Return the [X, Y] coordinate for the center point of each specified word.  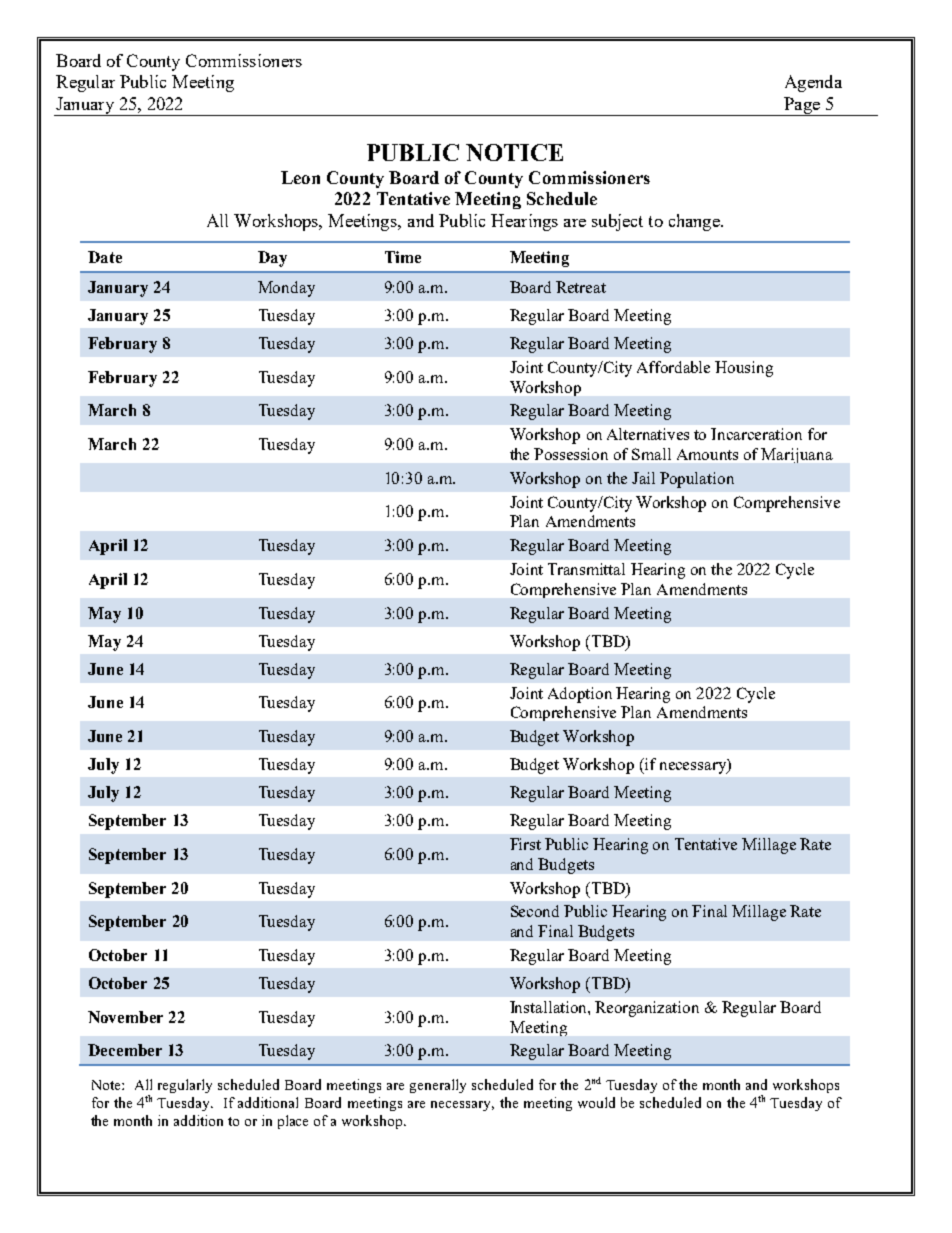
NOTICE [514, 152]
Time [403, 257]
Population [697, 480]
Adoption [580, 695]
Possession [571, 454]
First [525, 844]
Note [107, 1085]
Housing [744, 369]
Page [802, 106]
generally [438, 1086]
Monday [286, 289]
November [125, 1017]
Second [535, 911]
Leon [300, 177]
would [596, 1102]
